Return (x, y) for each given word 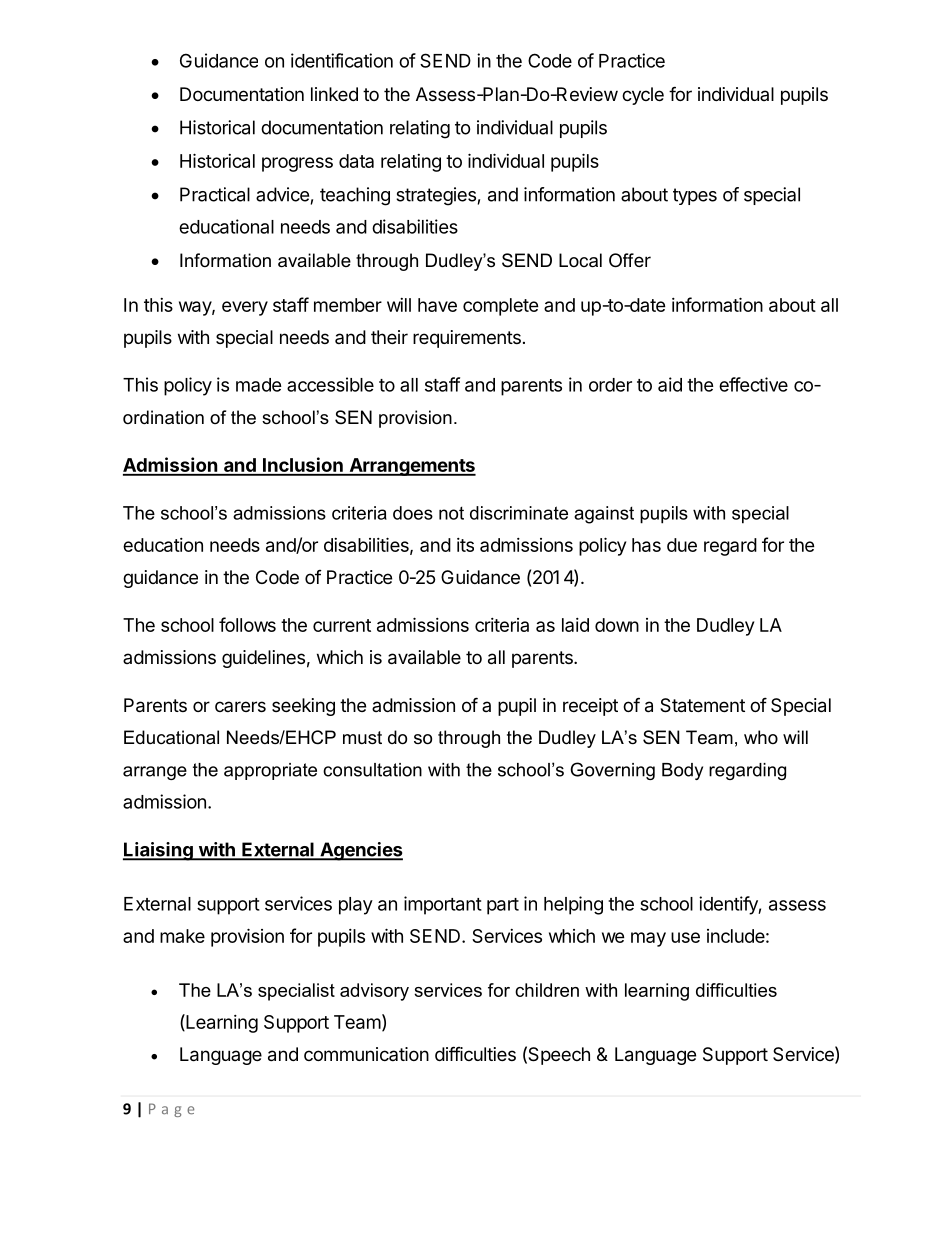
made (259, 385)
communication (366, 1054)
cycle (643, 96)
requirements (467, 339)
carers (240, 706)
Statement (702, 705)
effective (753, 384)
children (547, 990)
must (362, 738)
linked (334, 94)
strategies (436, 196)
